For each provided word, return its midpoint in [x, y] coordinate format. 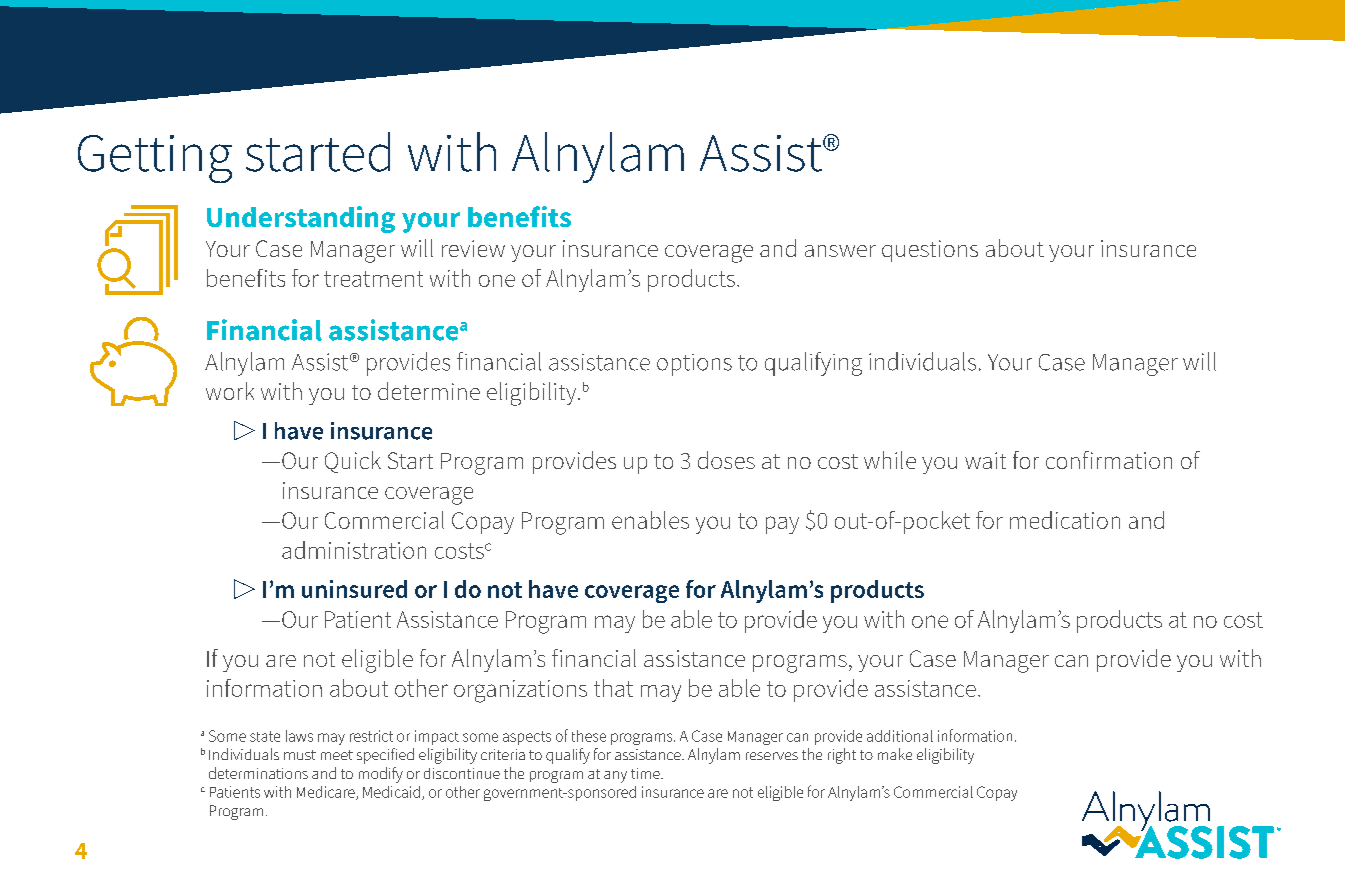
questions [930, 251]
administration [354, 550]
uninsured [354, 589]
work [230, 391]
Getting [155, 159]
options [694, 365]
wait [985, 460]
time [646, 773]
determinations [258, 773]
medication [1065, 520]
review [473, 248]
